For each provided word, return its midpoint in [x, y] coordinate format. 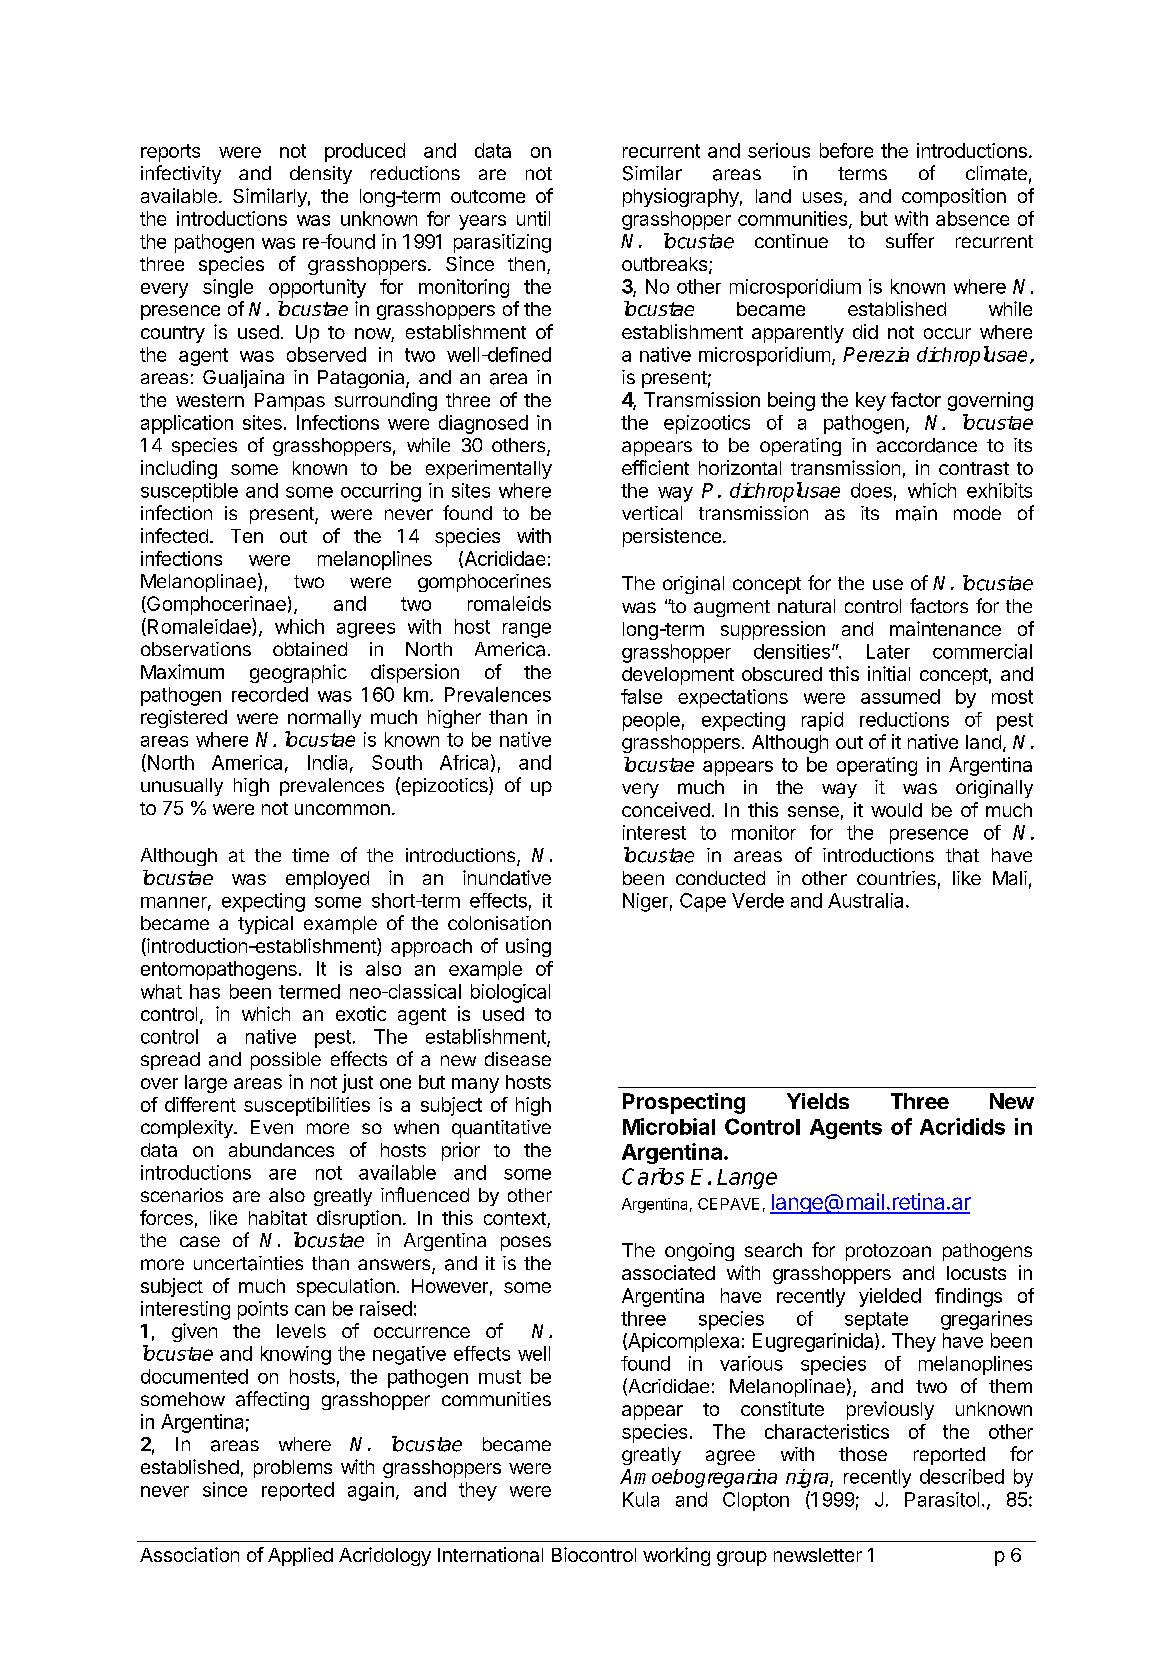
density [321, 175]
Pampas [290, 402]
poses [526, 1243]
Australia [865, 900]
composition [954, 197]
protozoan [888, 1252]
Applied [300, 1556]
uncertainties [248, 1263]
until [533, 218]
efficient [655, 467]
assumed [900, 696]
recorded [270, 694]
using [528, 947]
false [641, 696]
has [205, 991]
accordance [927, 445]
